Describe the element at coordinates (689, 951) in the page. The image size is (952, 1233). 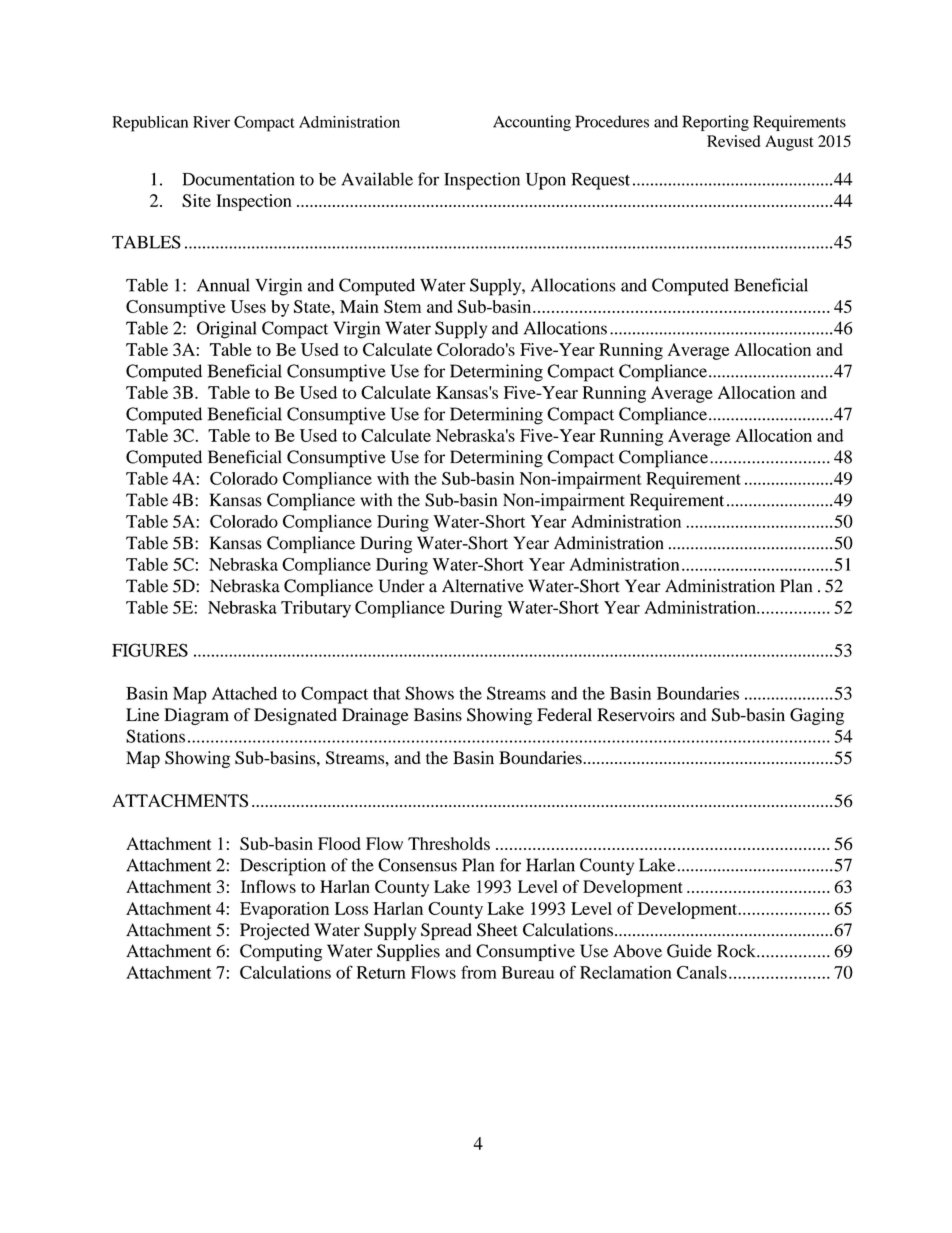
I see `Guide` at that location.
